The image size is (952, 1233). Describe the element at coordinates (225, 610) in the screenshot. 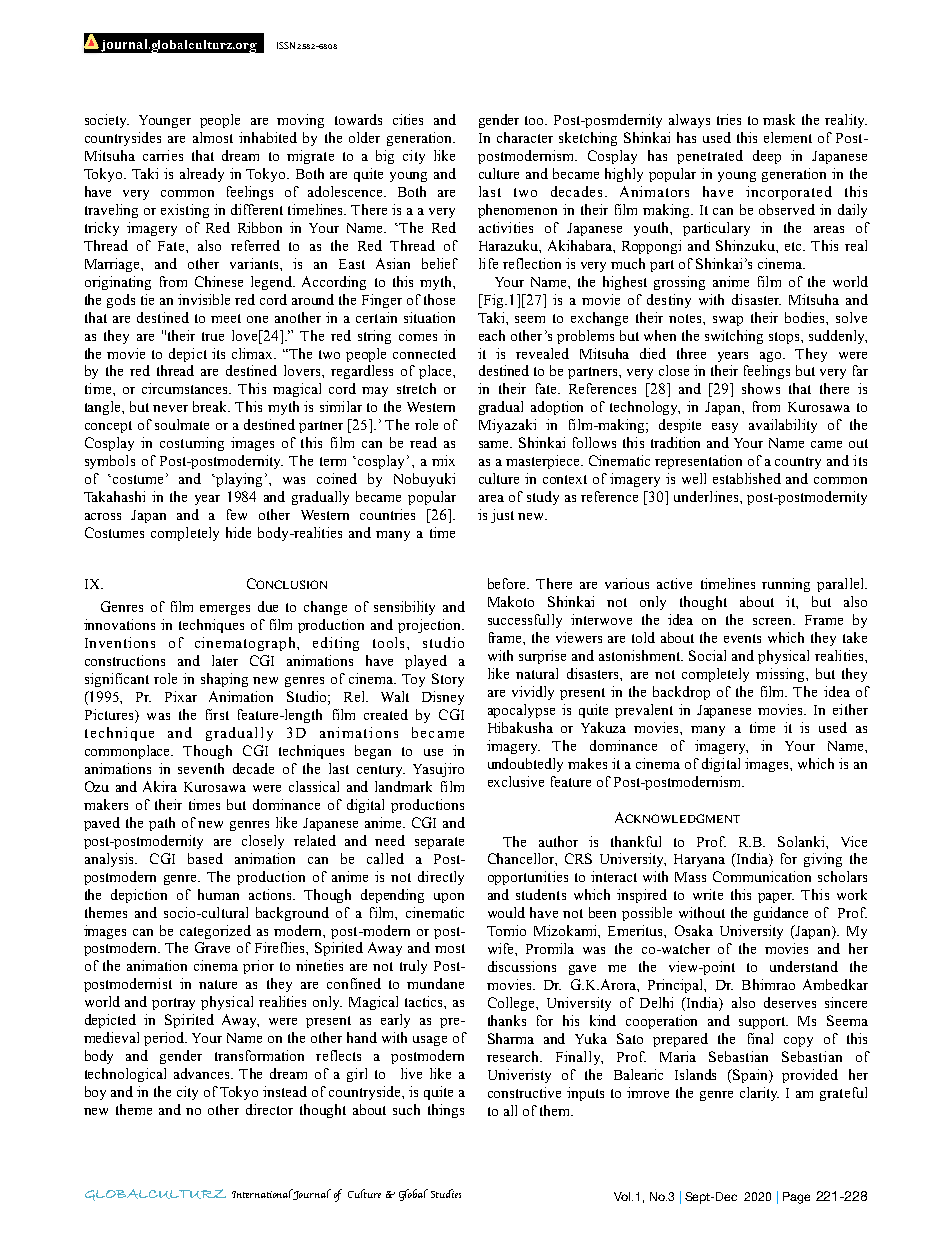

I see `emerges` at that location.
